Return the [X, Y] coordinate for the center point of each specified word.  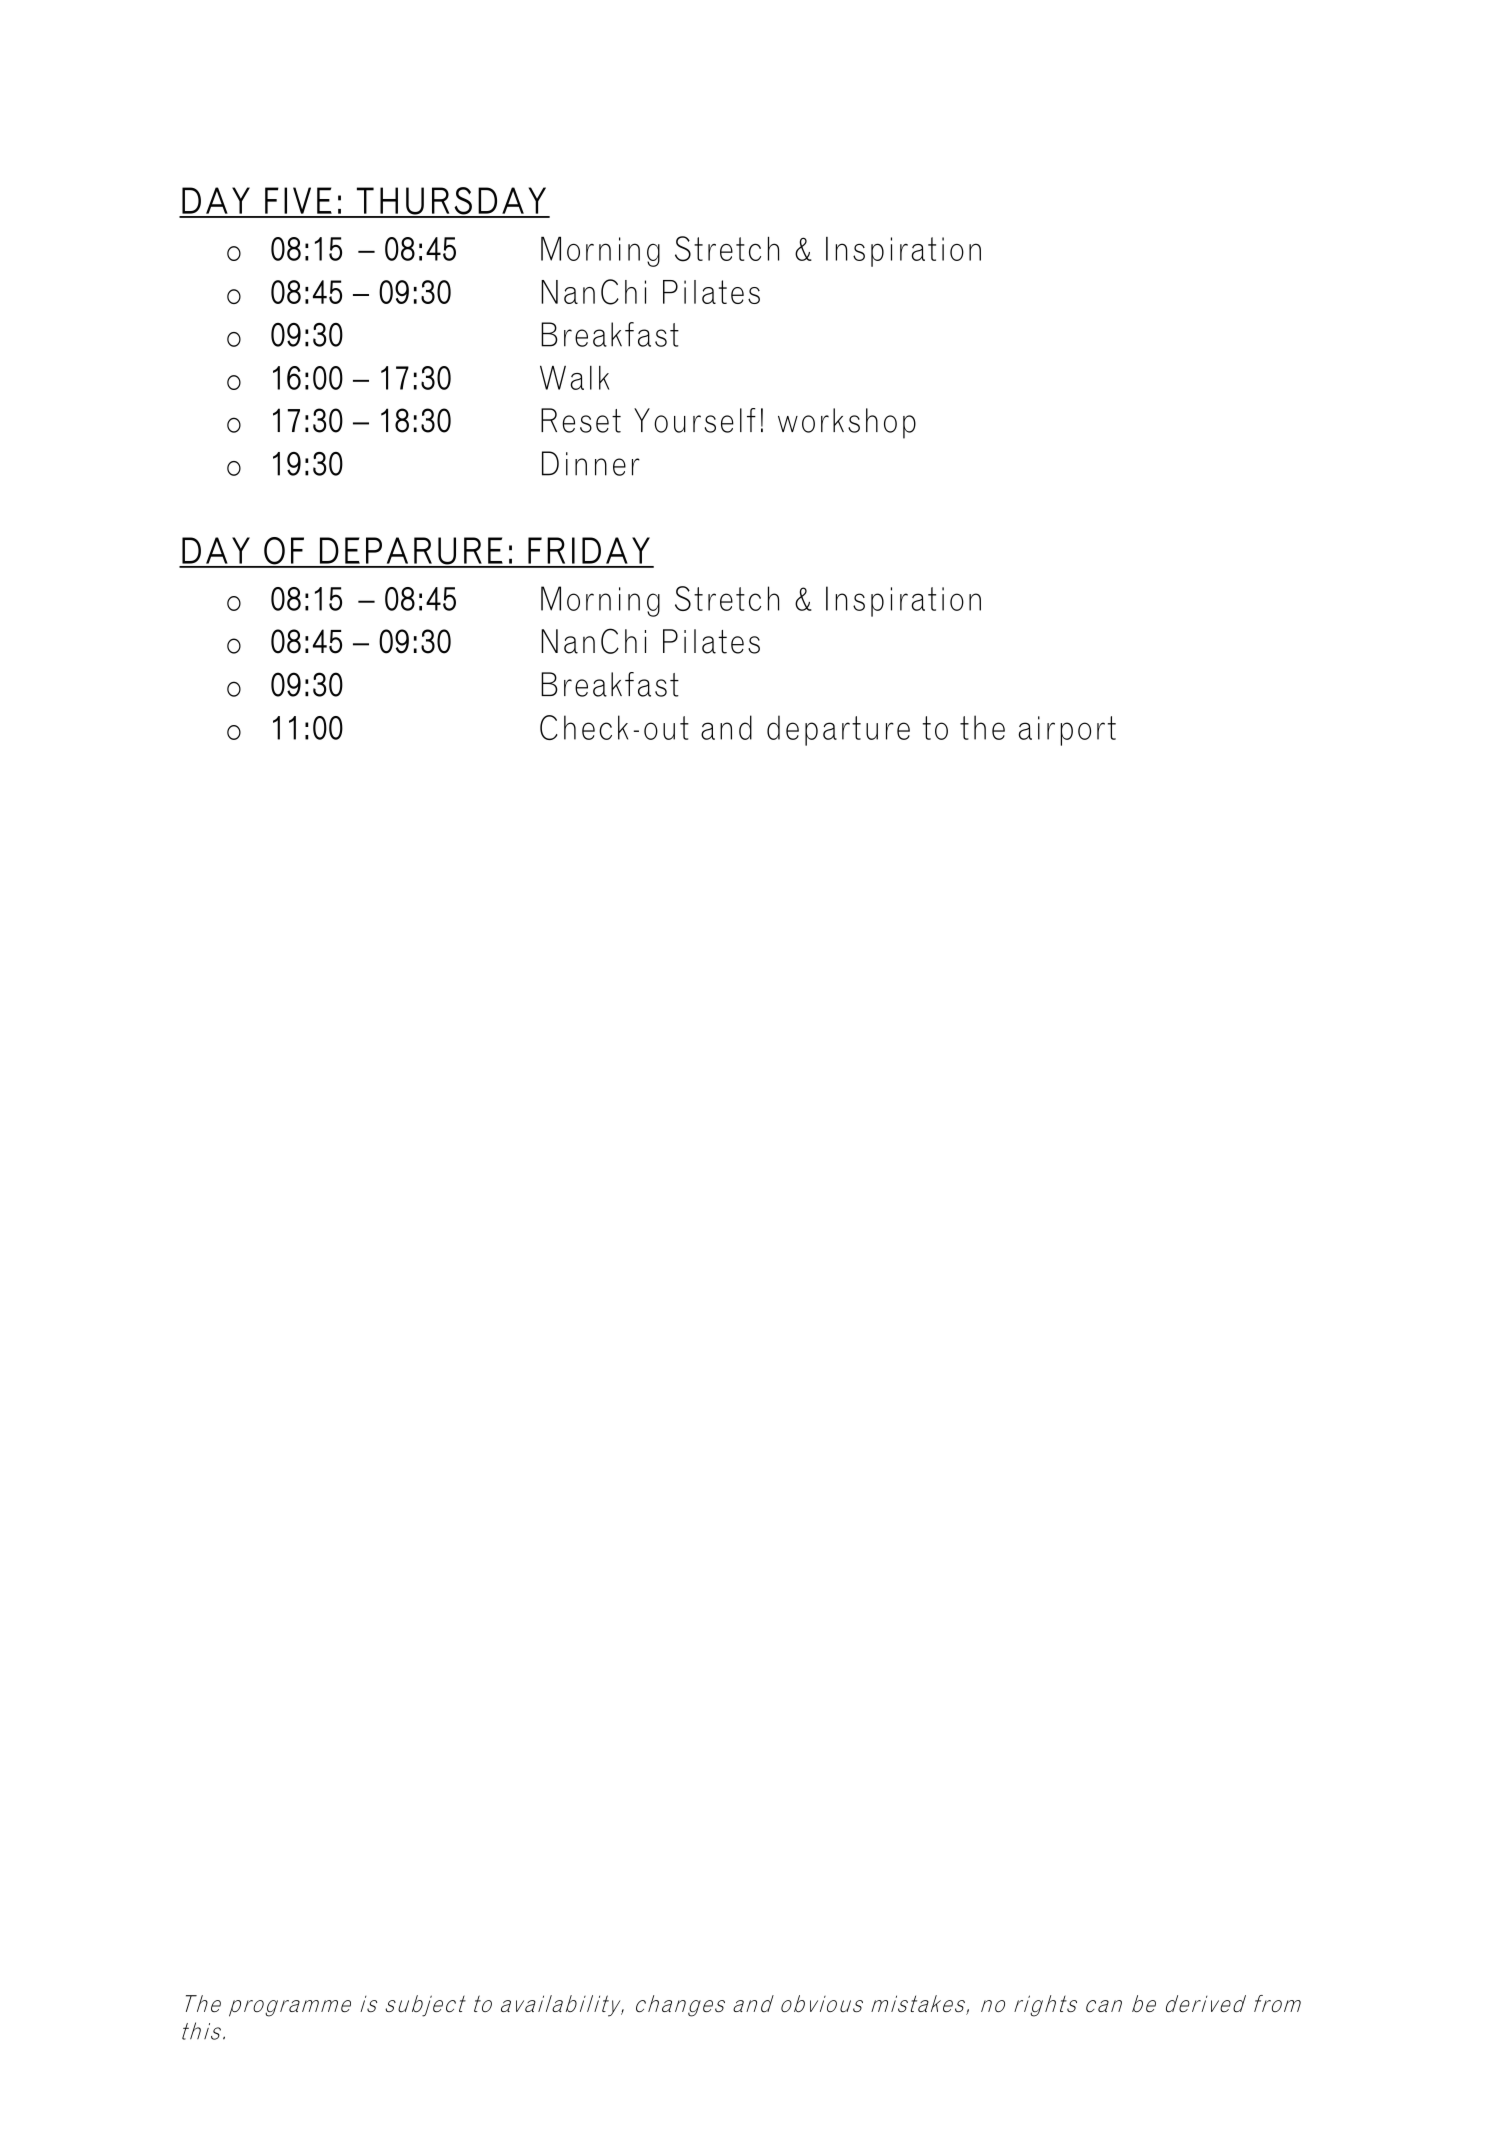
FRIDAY [589, 550]
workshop [847, 423]
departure [838, 730]
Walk [574, 377]
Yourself [695, 420]
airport [1067, 731]
